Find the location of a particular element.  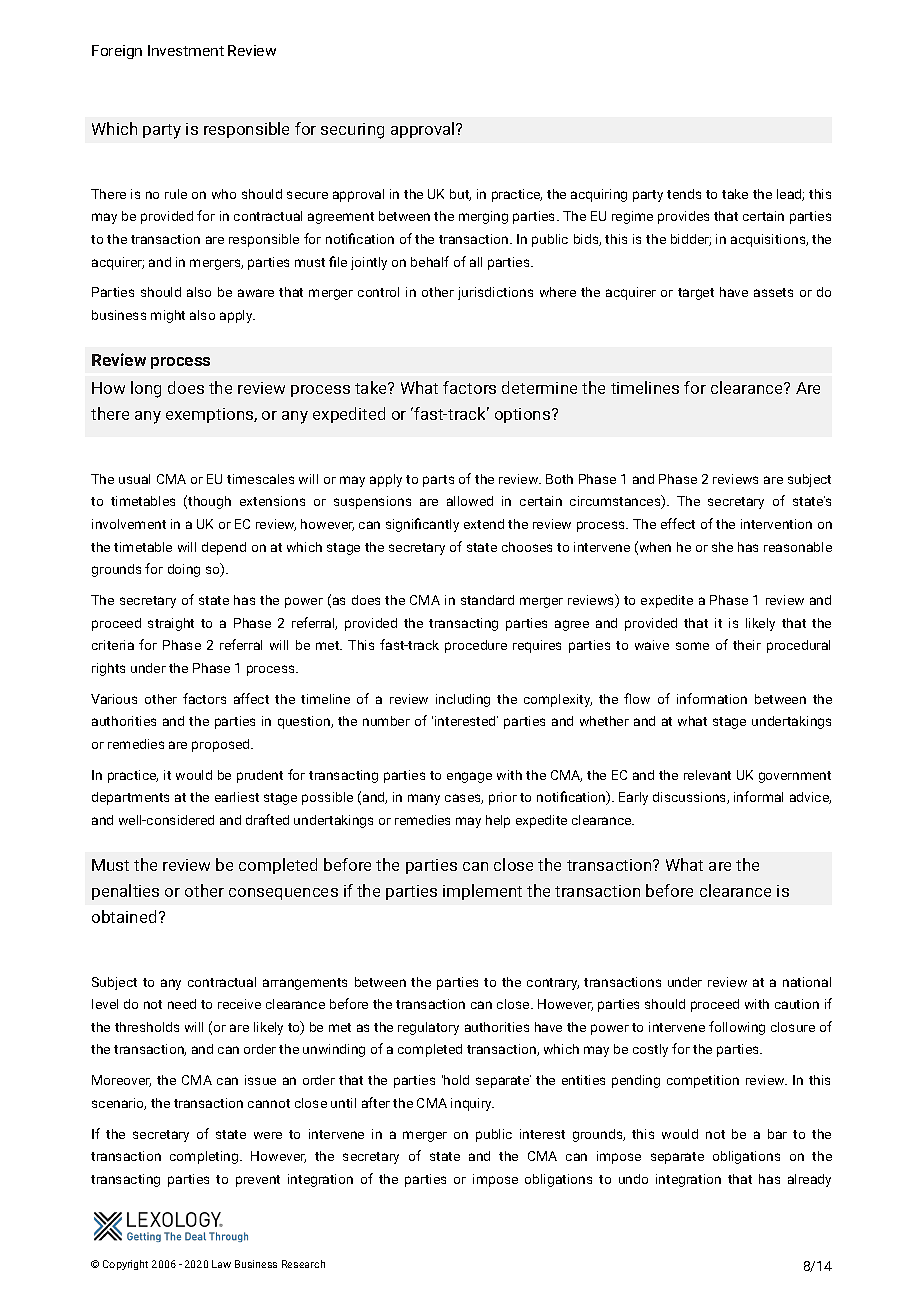

already is located at coordinates (809, 1180).
